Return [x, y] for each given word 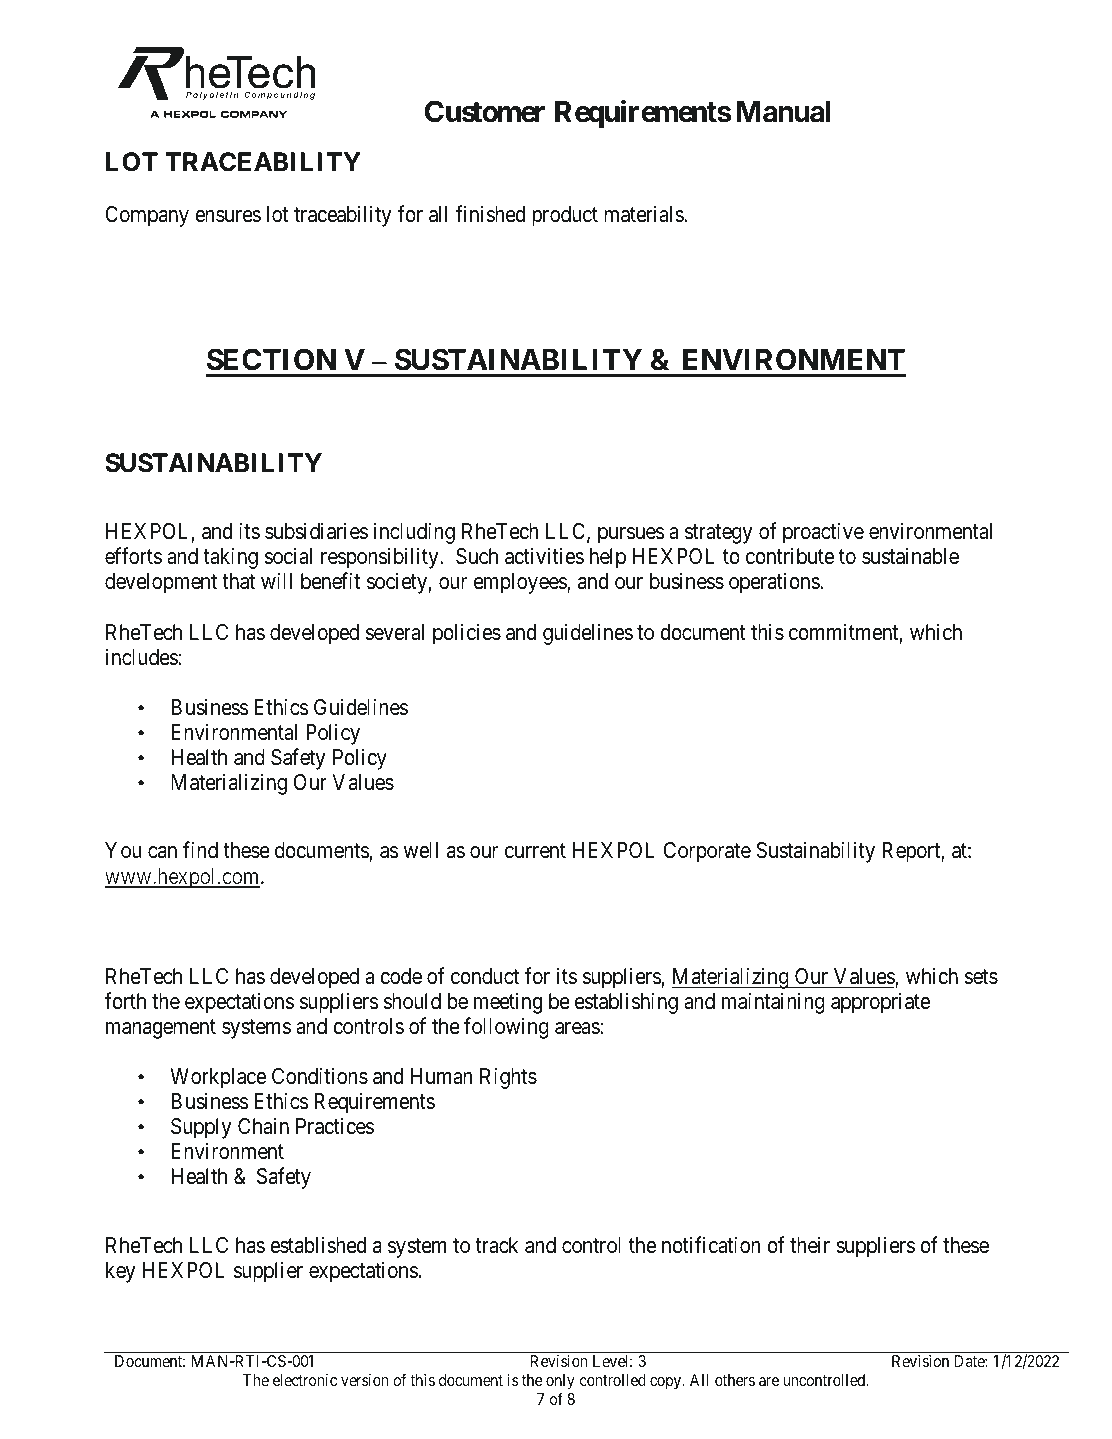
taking [230, 558]
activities [544, 556]
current [535, 851]
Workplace [218, 1078]
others [735, 1380]
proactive [823, 533]
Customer [485, 111]
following [506, 1028]
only [560, 1383]
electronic [305, 1380]
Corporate [707, 852]
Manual [783, 112]
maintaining [773, 1003]
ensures [228, 216]
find [200, 850]
